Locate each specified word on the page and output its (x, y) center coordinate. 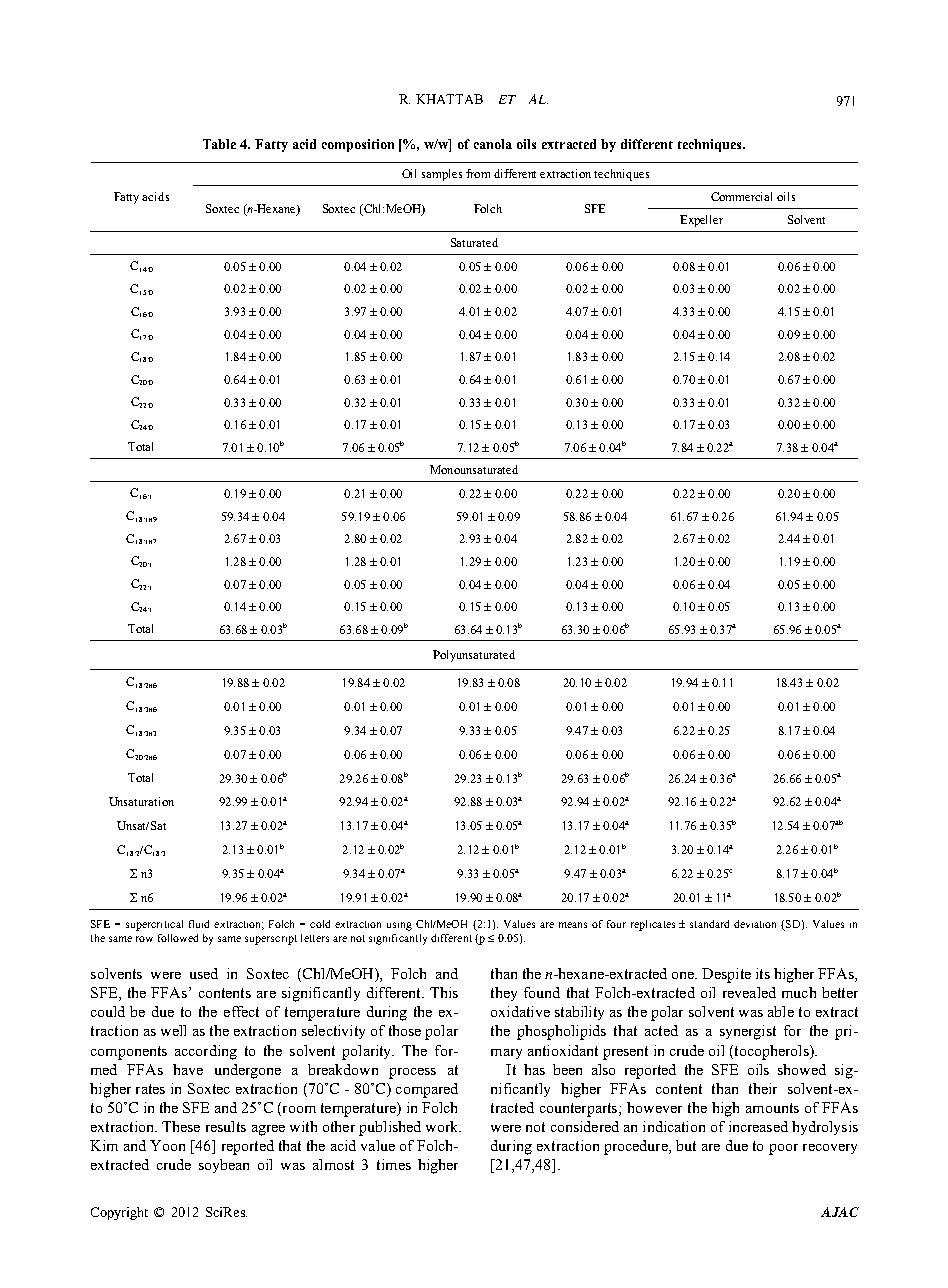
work (443, 1126)
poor (783, 1149)
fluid (199, 924)
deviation (755, 924)
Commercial (741, 196)
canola (493, 144)
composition (358, 145)
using (399, 926)
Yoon (167, 1145)
